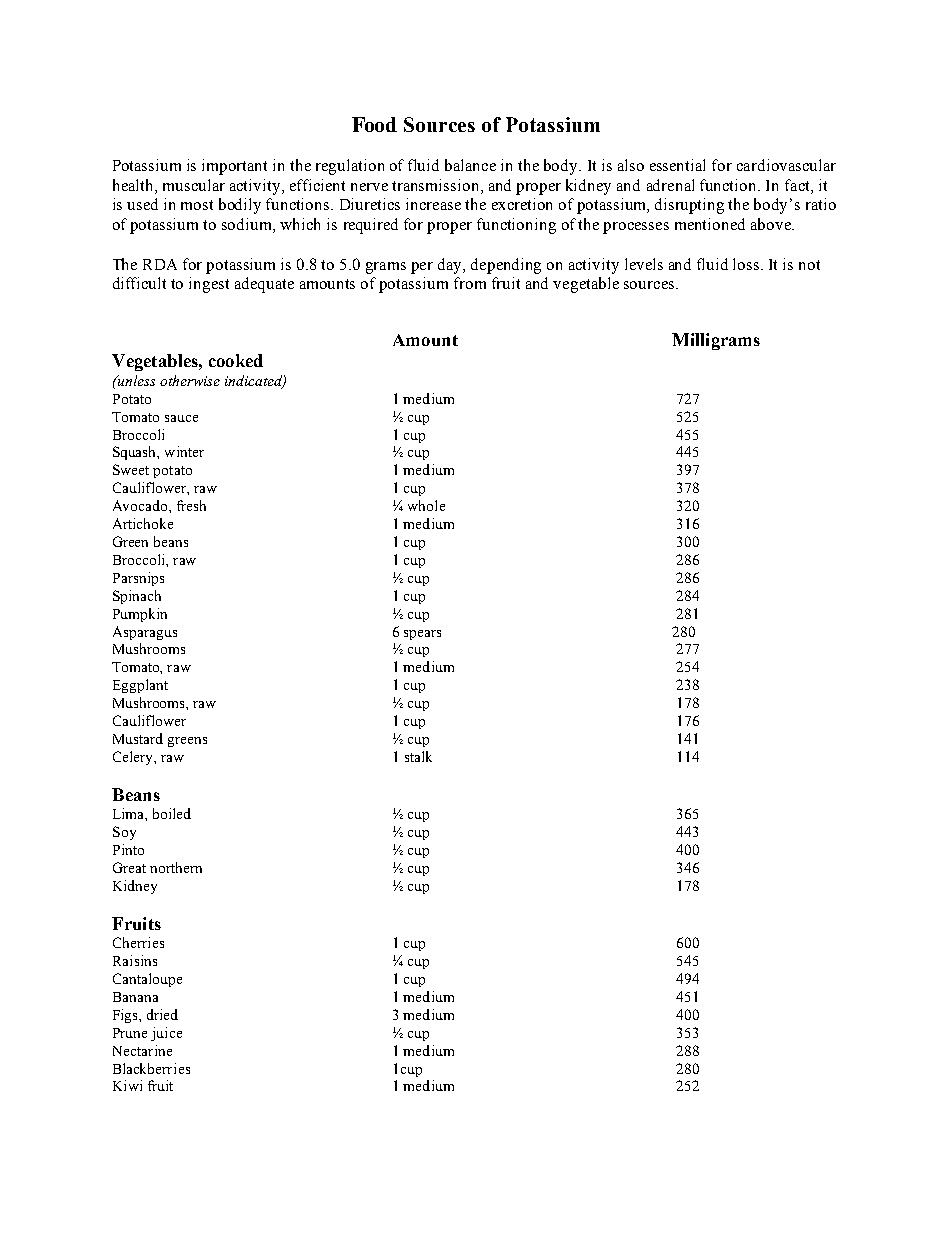 The width and height of the screenshot is (952, 1233). I want to click on juice, so click(166, 1034).
